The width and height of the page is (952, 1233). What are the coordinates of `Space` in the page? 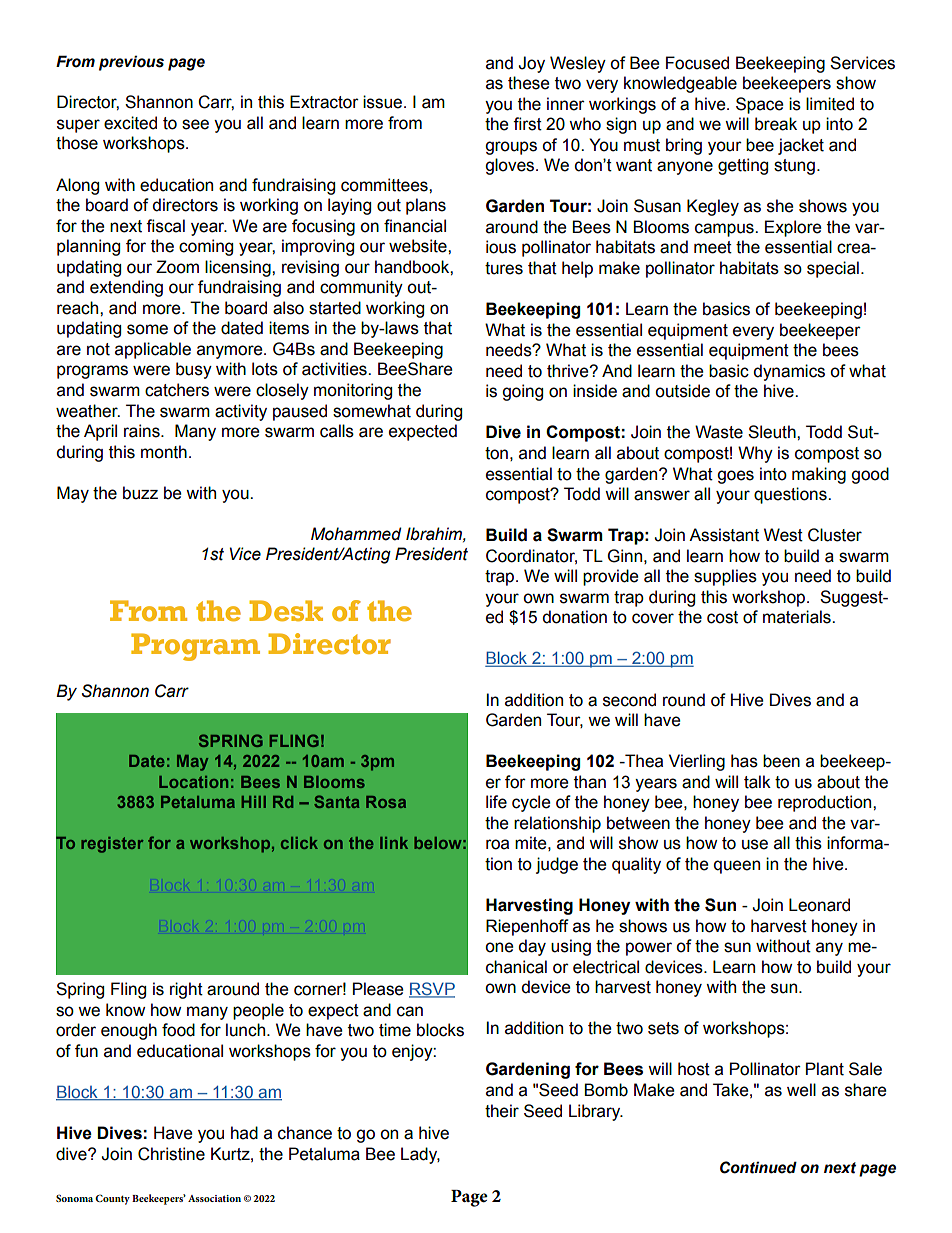 It's located at (760, 105).
